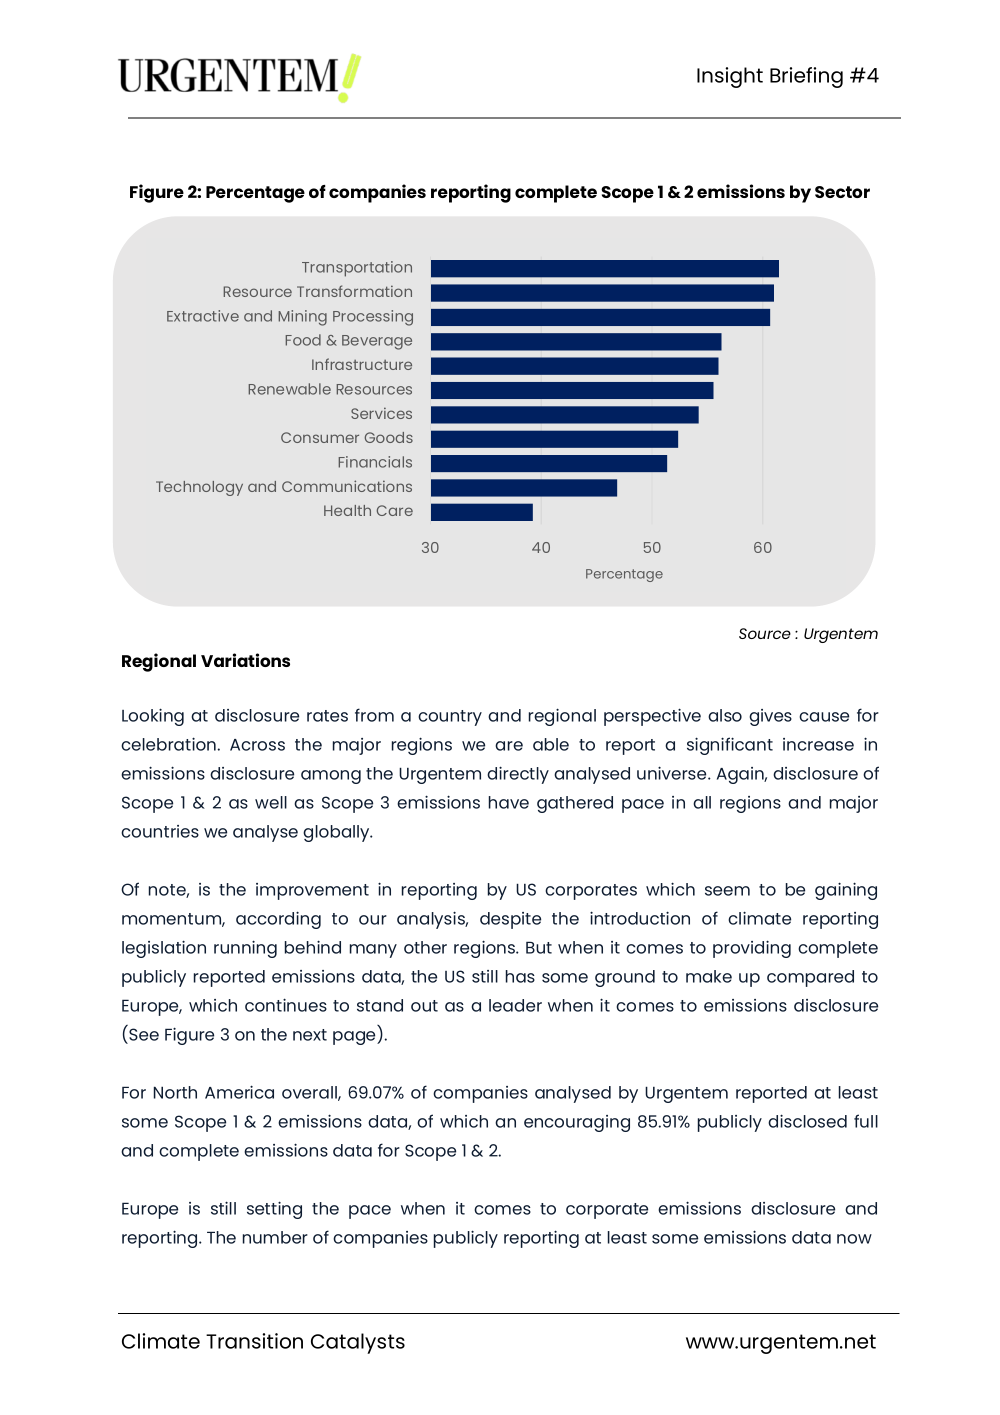 This screenshot has width=1000, height=1415. What do you see at coordinates (806, 77) in the screenshot?
I see `Briefing` at bounding box center [806, 77].
